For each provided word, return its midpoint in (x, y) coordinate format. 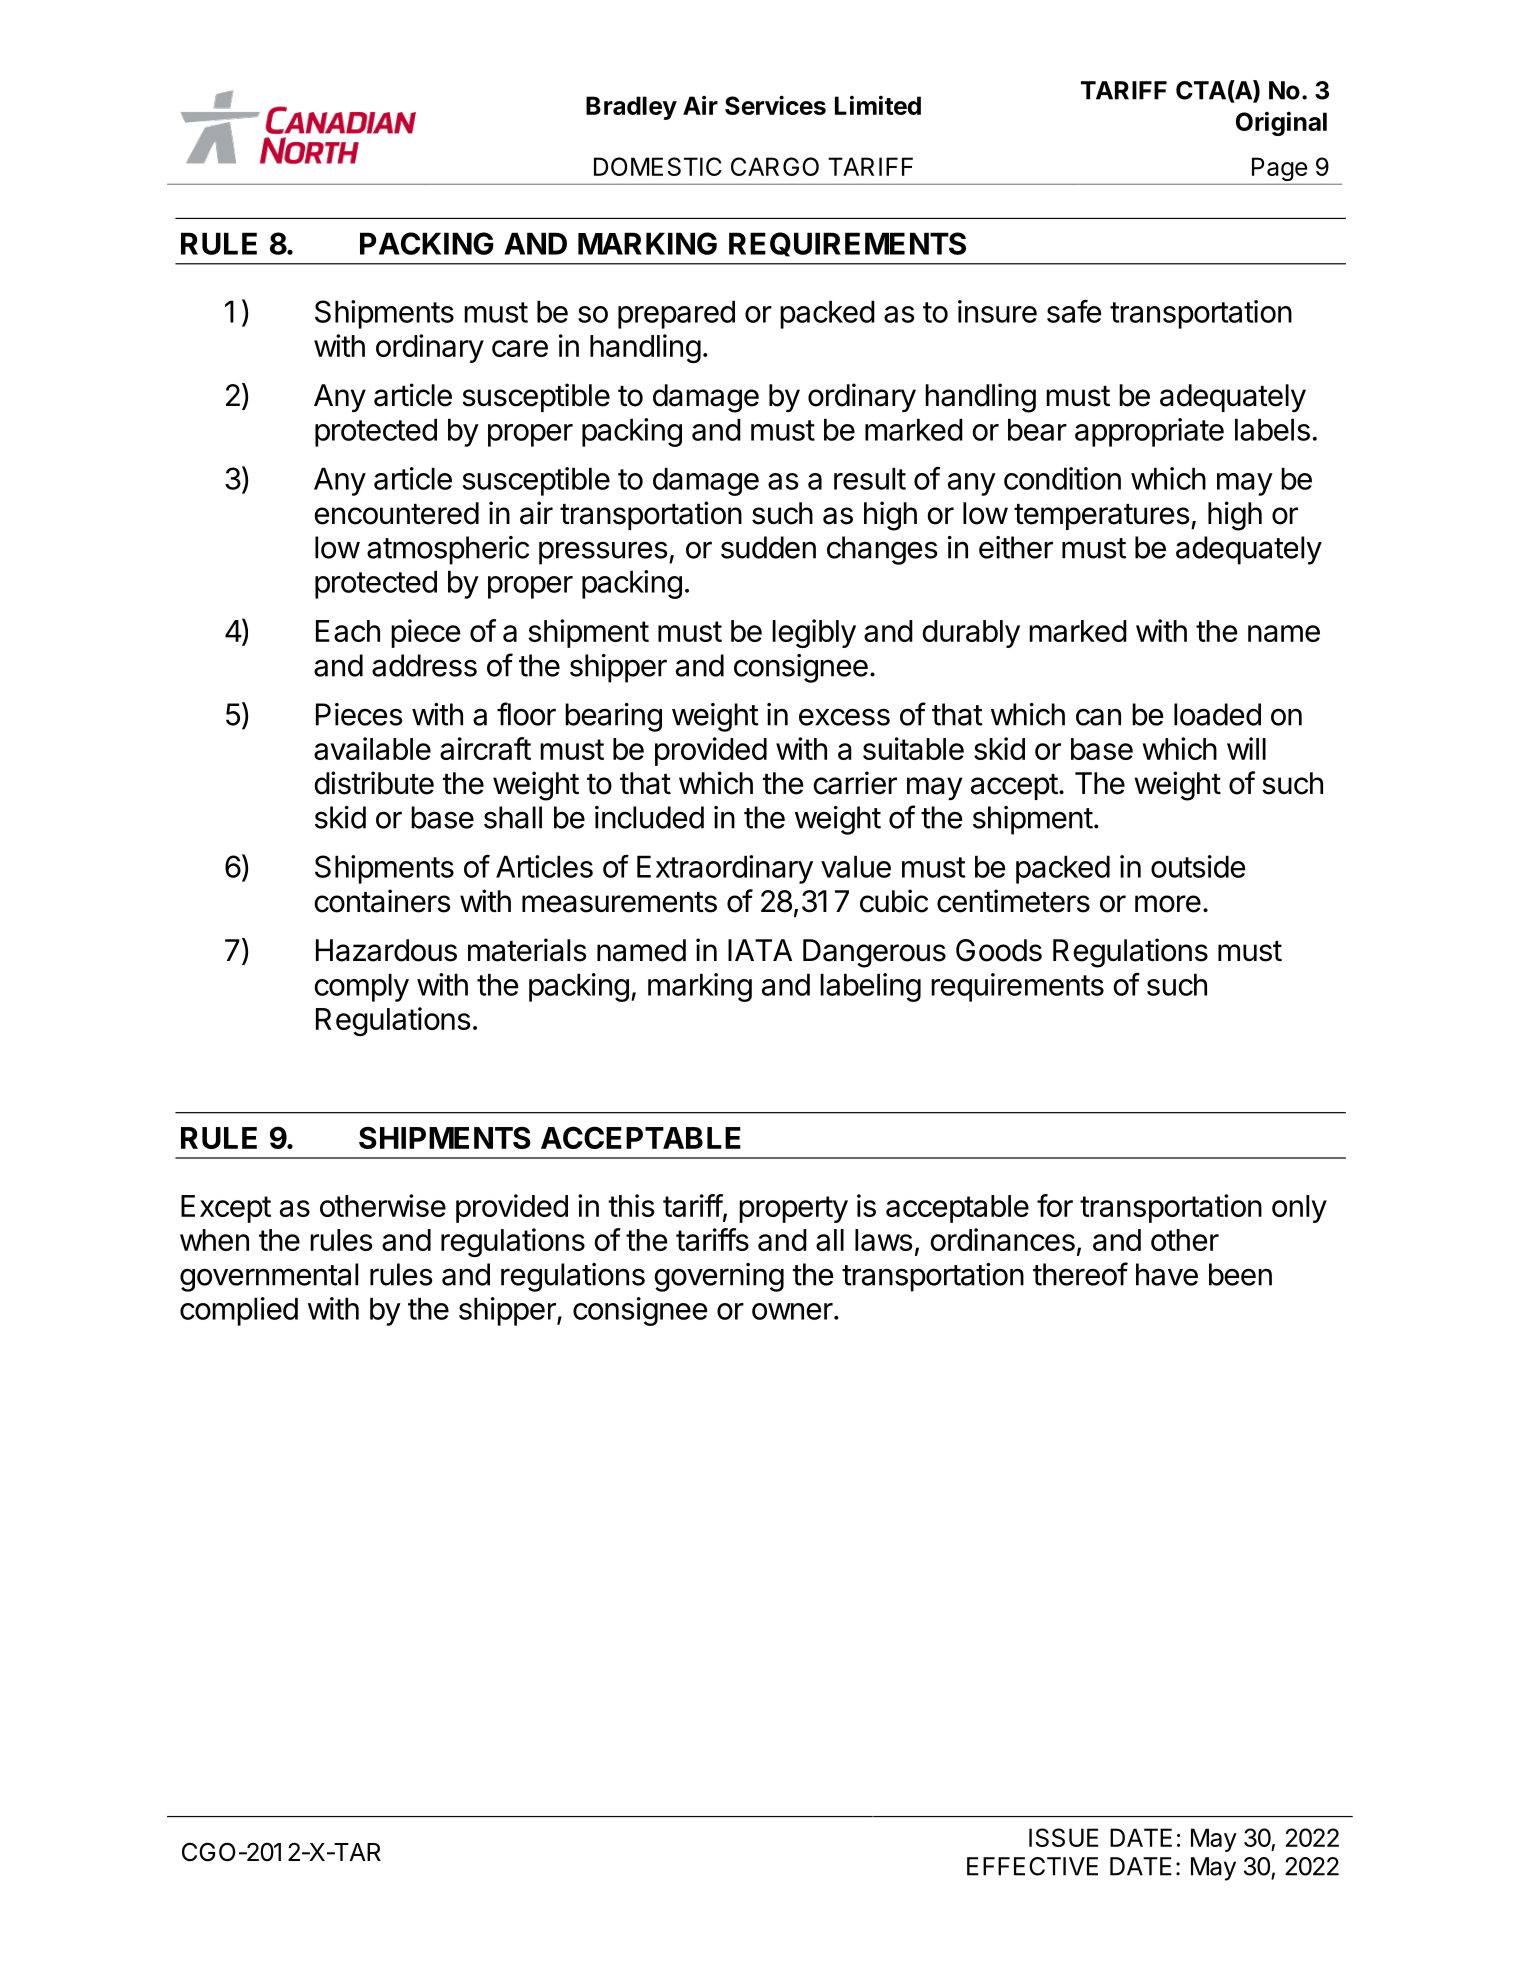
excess (844, 717)
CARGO (775, 166)
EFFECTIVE (1032, 1866)
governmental (269, 1277)
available (372, 748)
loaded (1217, 714)
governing (719, 1277)
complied (239, 1311)
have (1167, 1274)
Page (1279, 169)
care (520, 348)
